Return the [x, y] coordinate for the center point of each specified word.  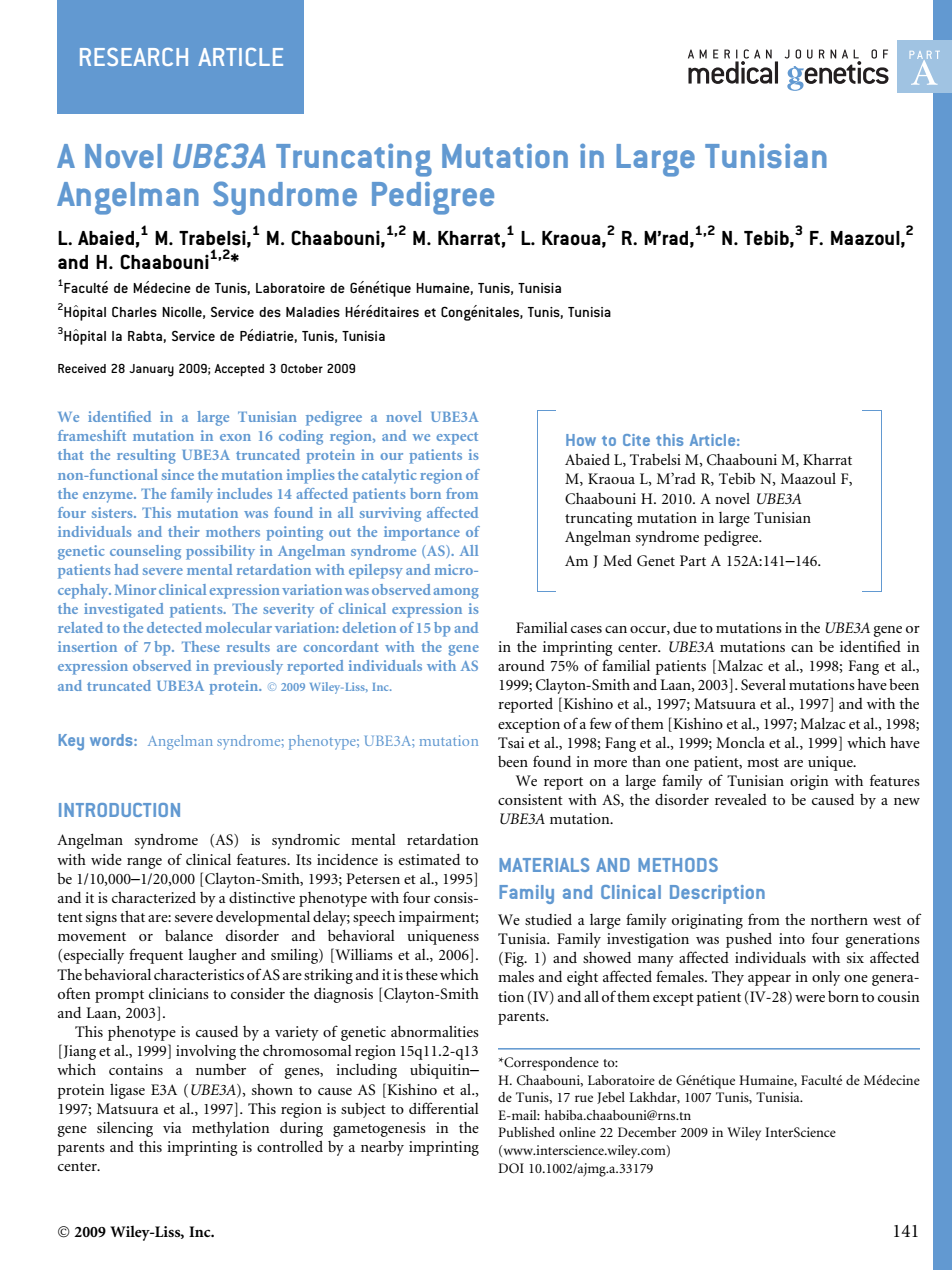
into [792, 938]
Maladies [313, 312]
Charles [134, 311]
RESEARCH [134, 57]
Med [617, 560]
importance [422, 533]
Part [693, 560]
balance [189, 935]
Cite [636, 440]
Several [763, 684]
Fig [514, 959]
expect [457, 438]
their [184, 531]
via [172, 1127]
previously [248, 667]
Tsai [511, 742]
